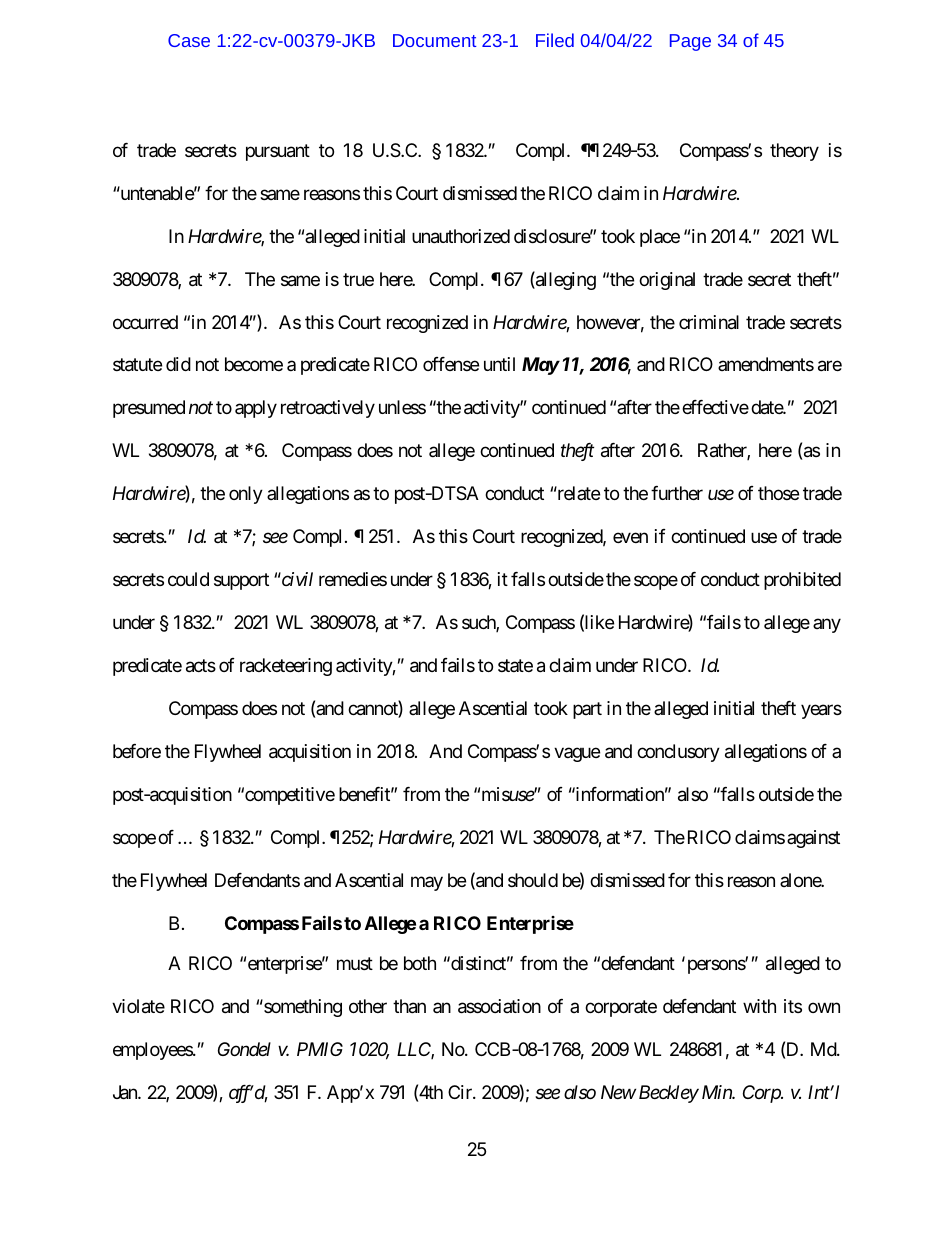  I want to click on those, so click(778, 493).
